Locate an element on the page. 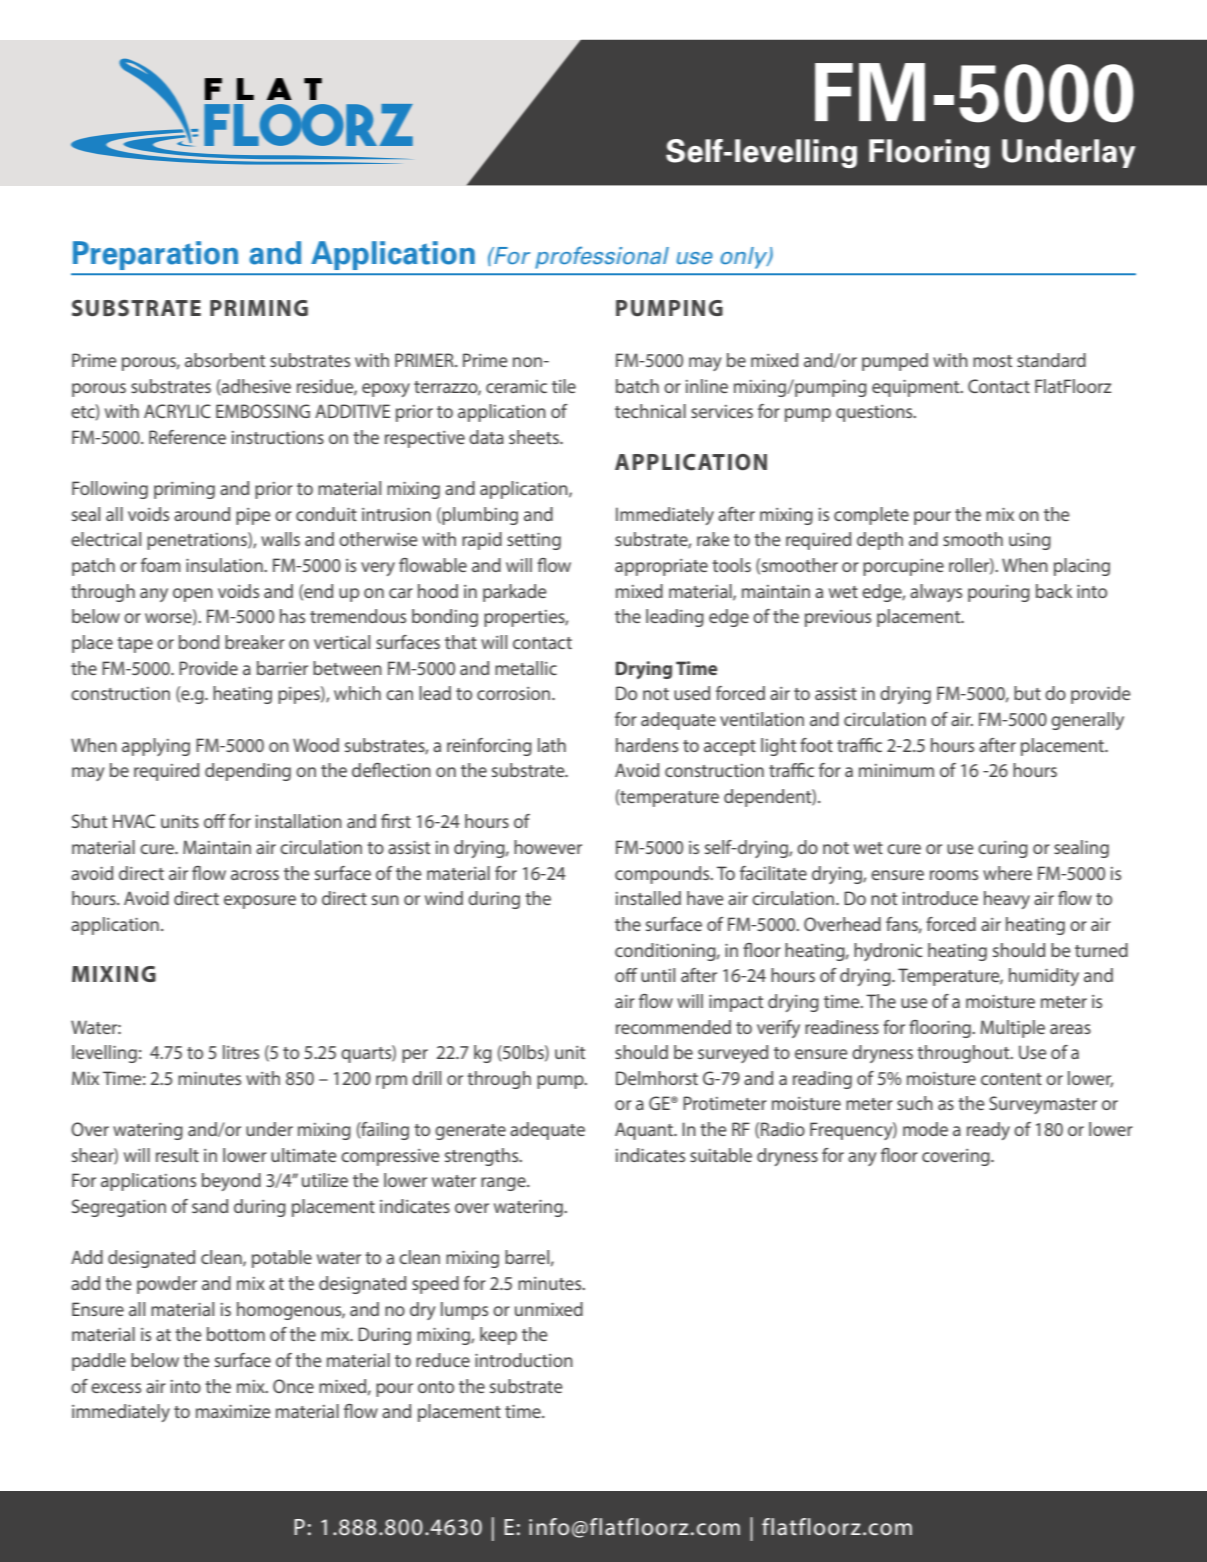 The height and width of the page is (1562, 1207). however is located at coordinates (548, 847).
